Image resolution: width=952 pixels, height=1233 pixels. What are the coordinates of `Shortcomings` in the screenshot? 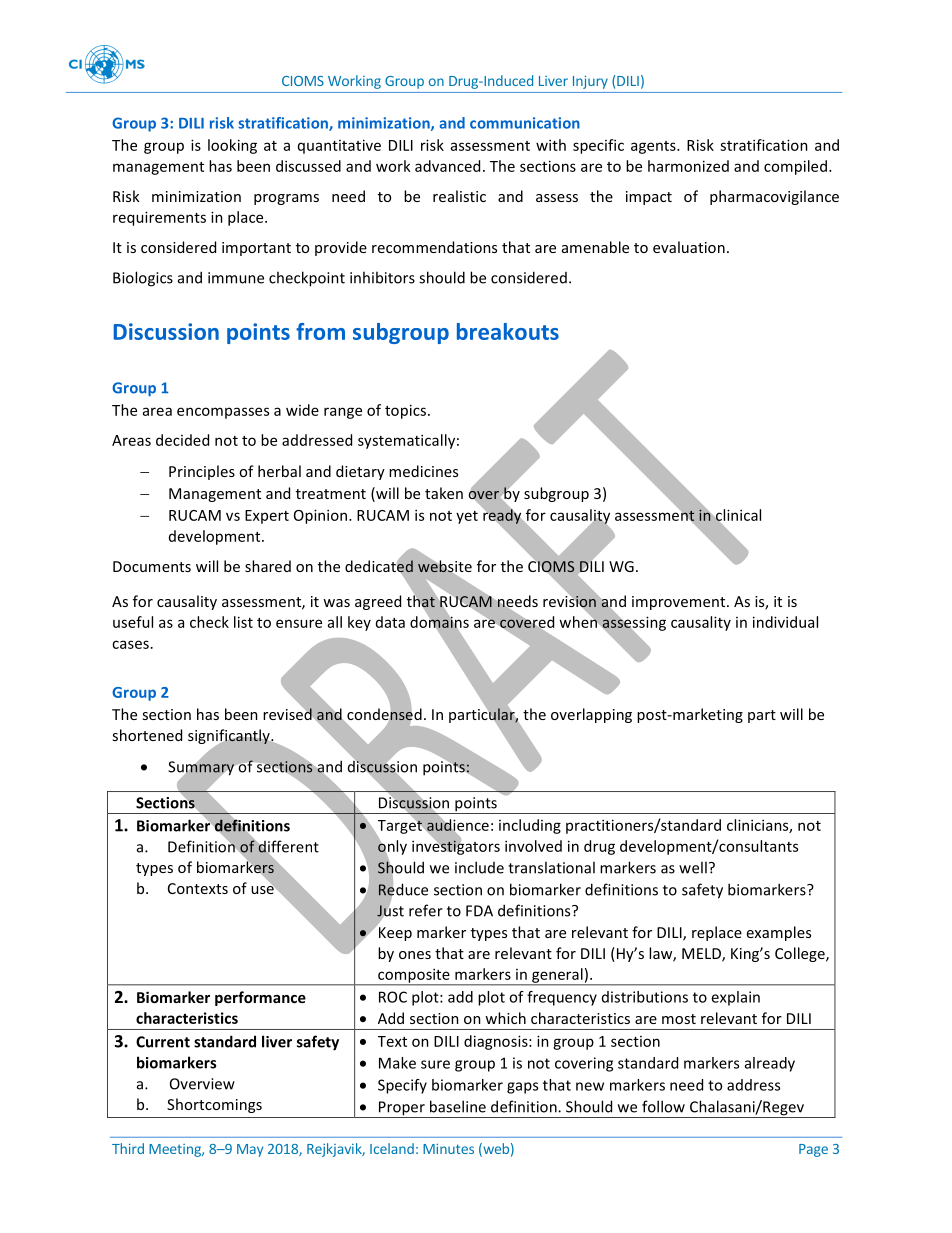 It's located at (214, 1105).
